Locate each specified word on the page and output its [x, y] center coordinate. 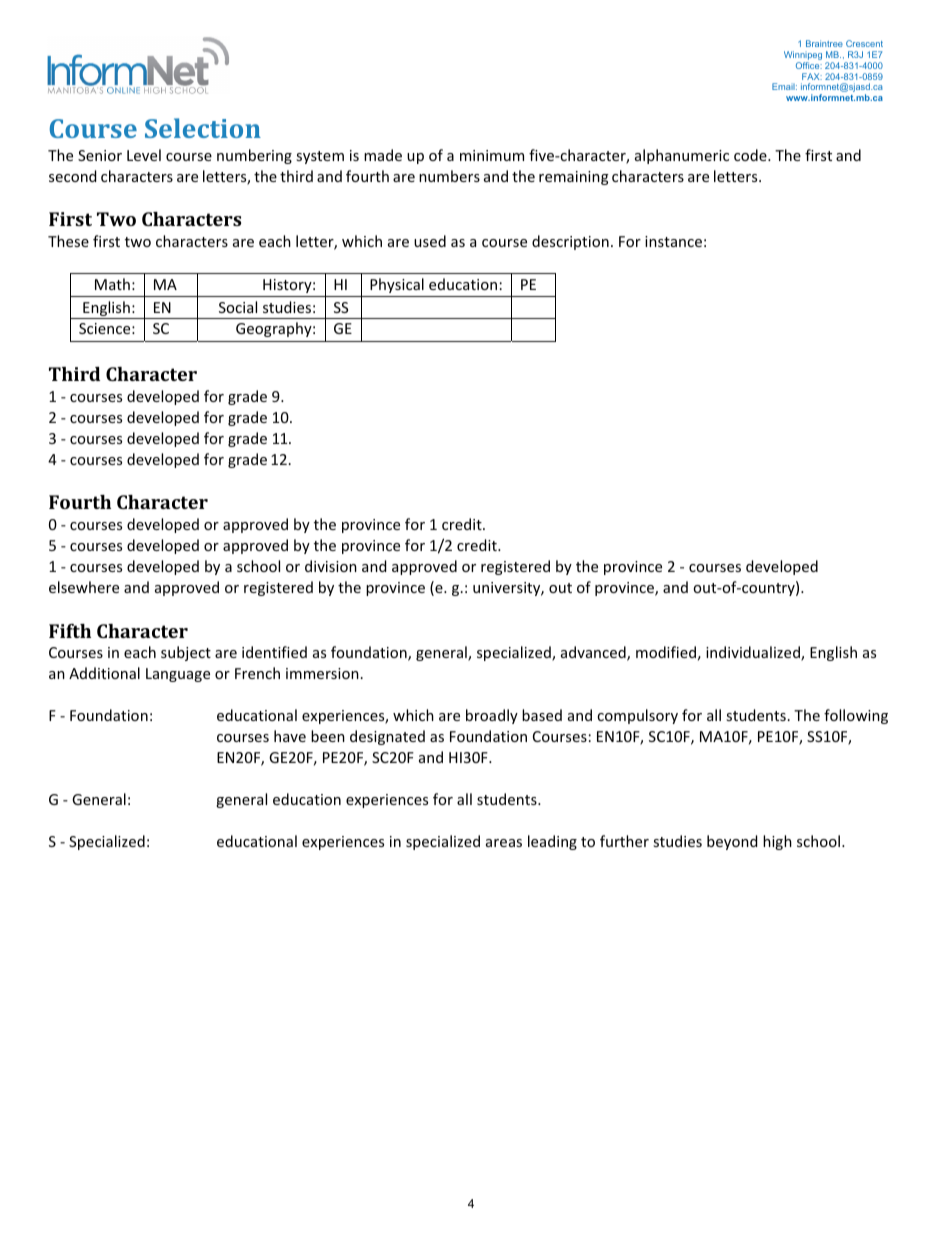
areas [504, 843]
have [290, 736]
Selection [203, 128]
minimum [492, 155]
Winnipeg [803, 57]
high [777, 842]
